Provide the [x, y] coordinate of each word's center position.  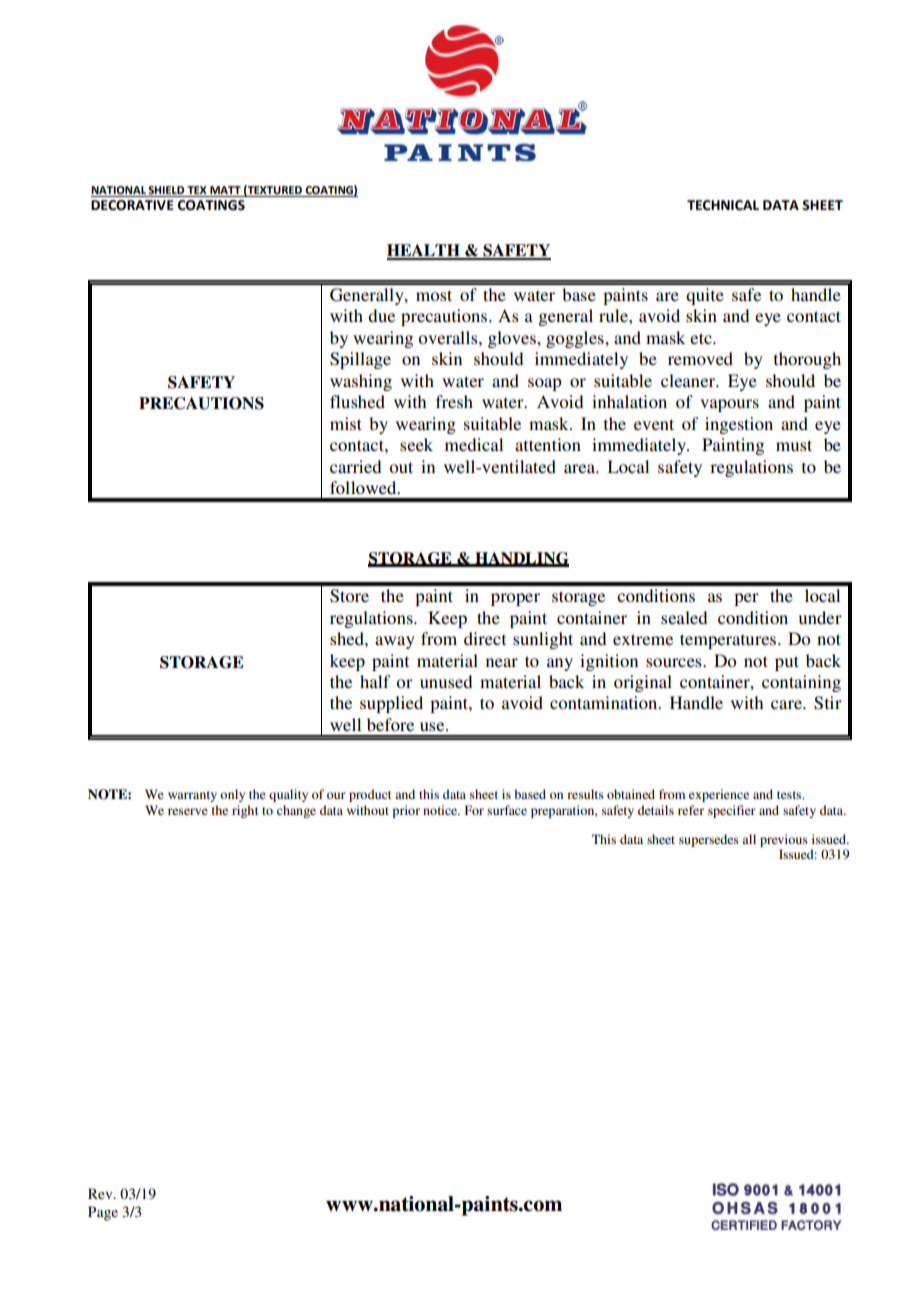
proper [515, 599]
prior [406, 811]
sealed [684, 617]
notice [441, 810]
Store [349, 596]
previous [784, 840]
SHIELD [167, 191]
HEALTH [424, 251]
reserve [188, 811]
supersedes [709, 840]
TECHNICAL [723, 205]
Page [103, 1213]
